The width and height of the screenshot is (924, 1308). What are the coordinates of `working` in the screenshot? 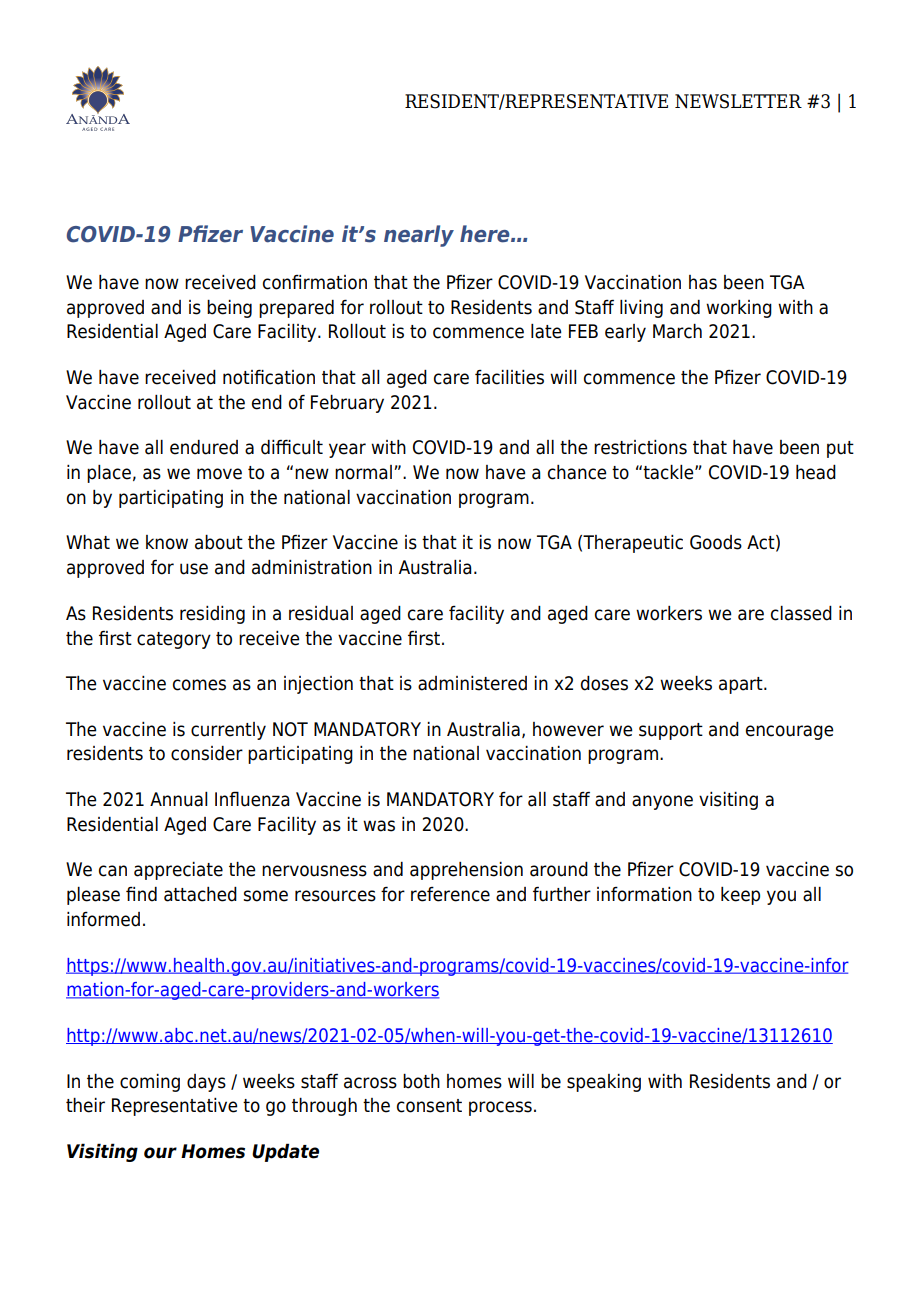 It's located at (739, 309).
